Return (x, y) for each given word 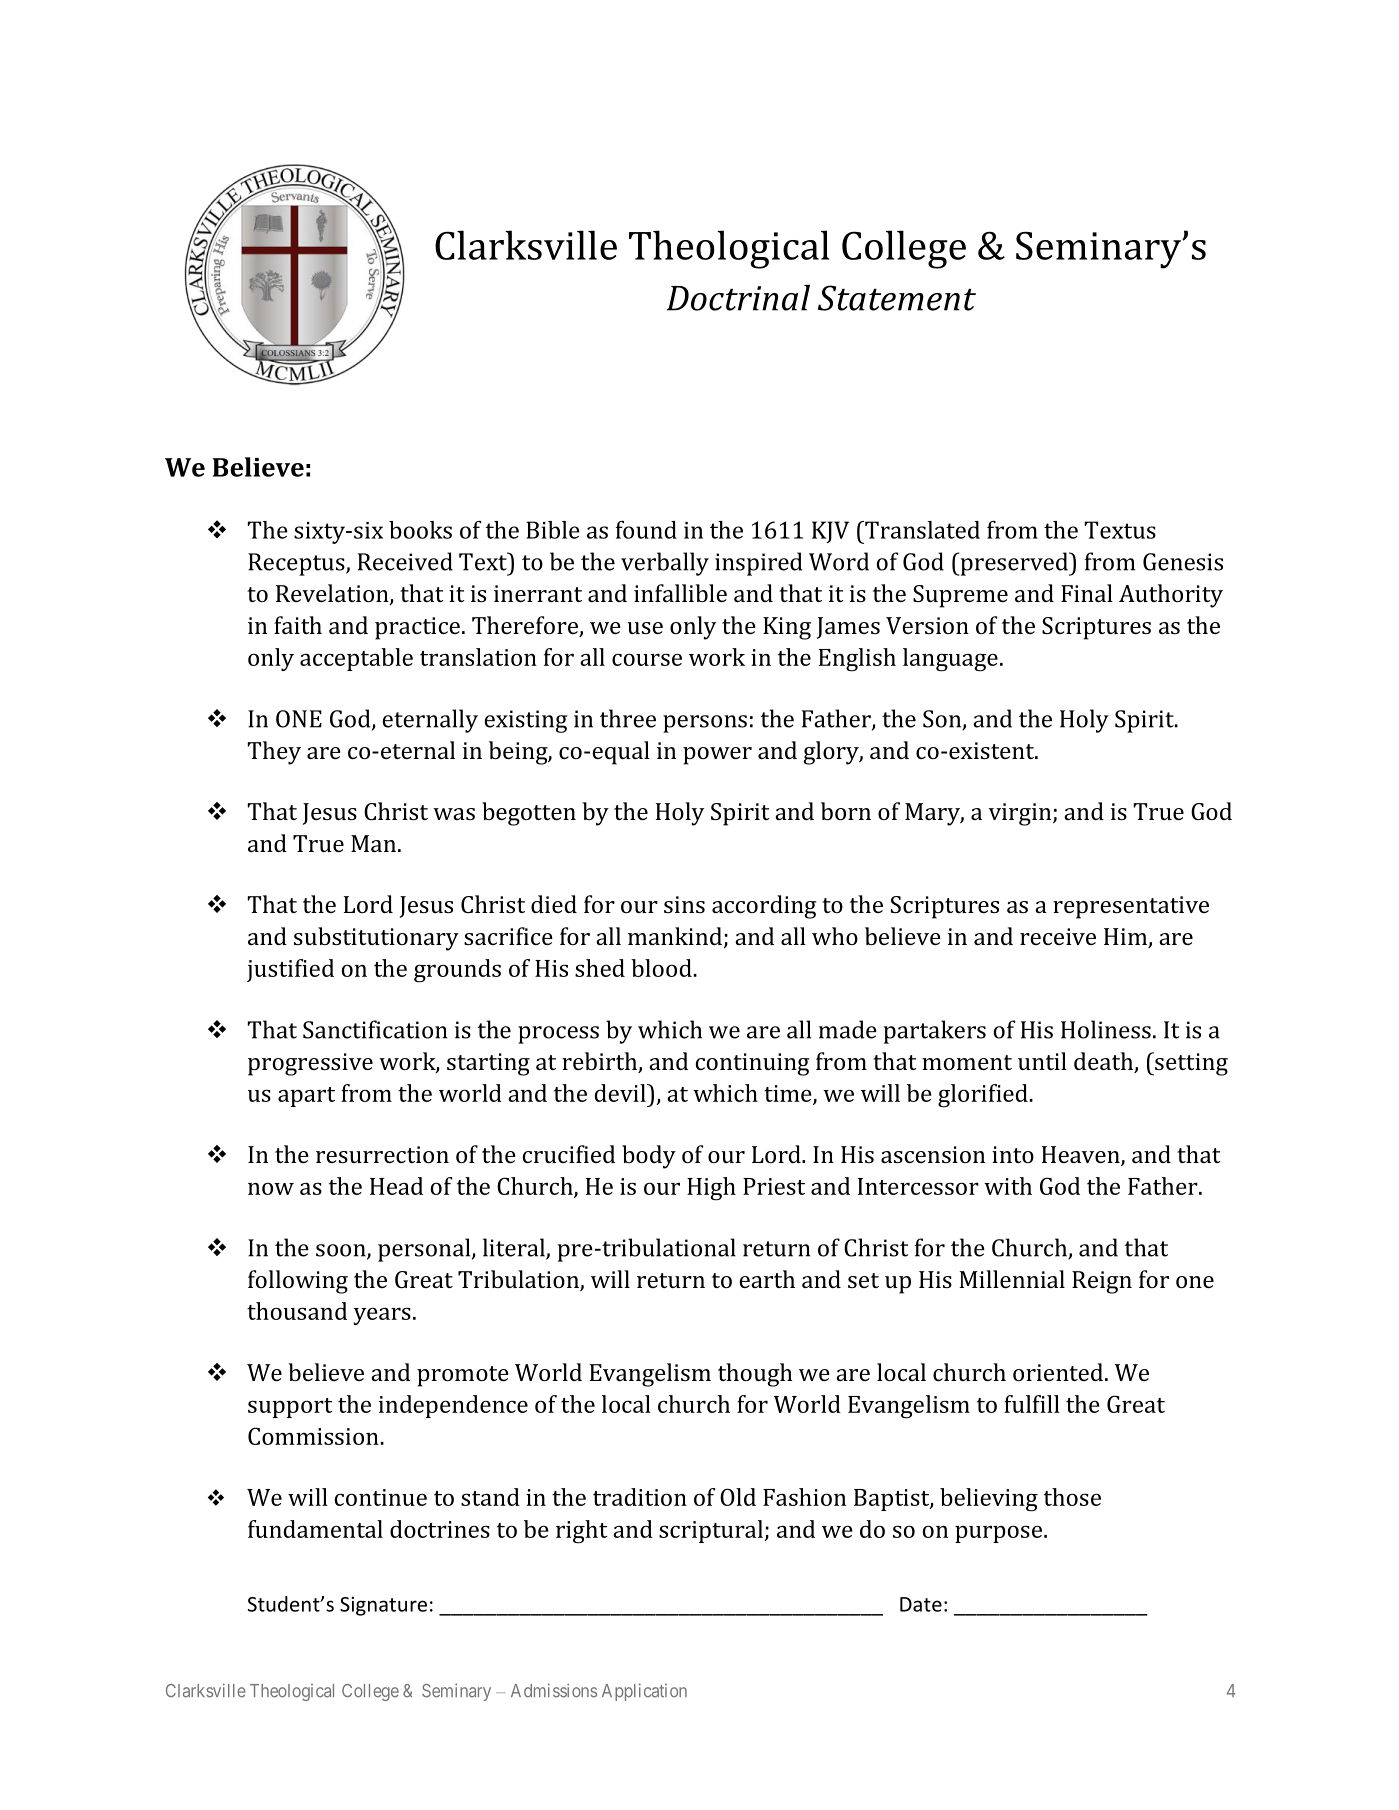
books (420, 530)
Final (1087, 593)
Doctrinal (738, 297)
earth (767, 1279)
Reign (1102, 1282)
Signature (383, 1606)
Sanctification (375, 1029)
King (787, 628)
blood (661, 968)
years (382, 1316)
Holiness (1106, 1029)
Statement (897, 298)
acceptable (356, 659)
